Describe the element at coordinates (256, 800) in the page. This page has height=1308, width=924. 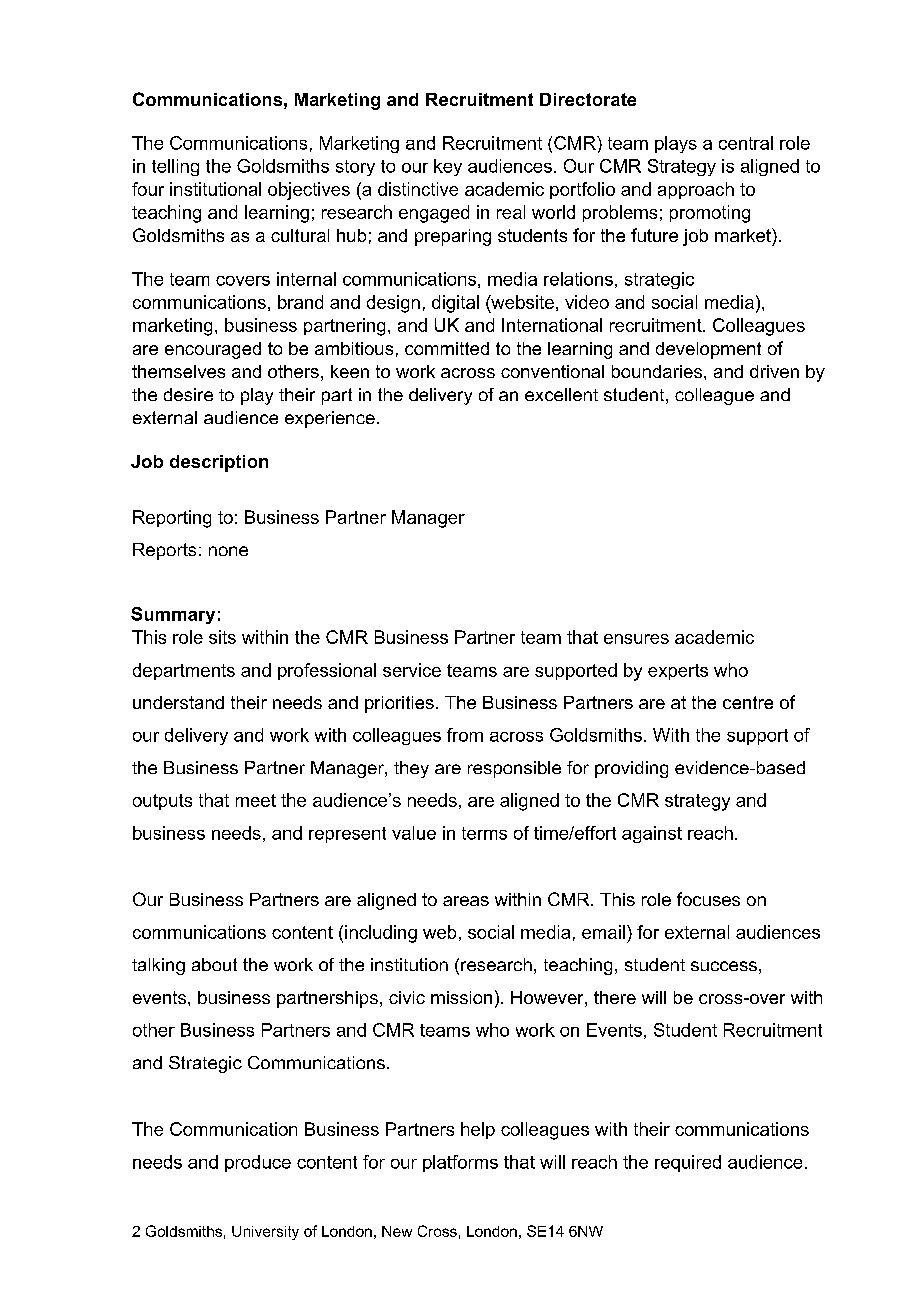
I see `meet` at that location.
